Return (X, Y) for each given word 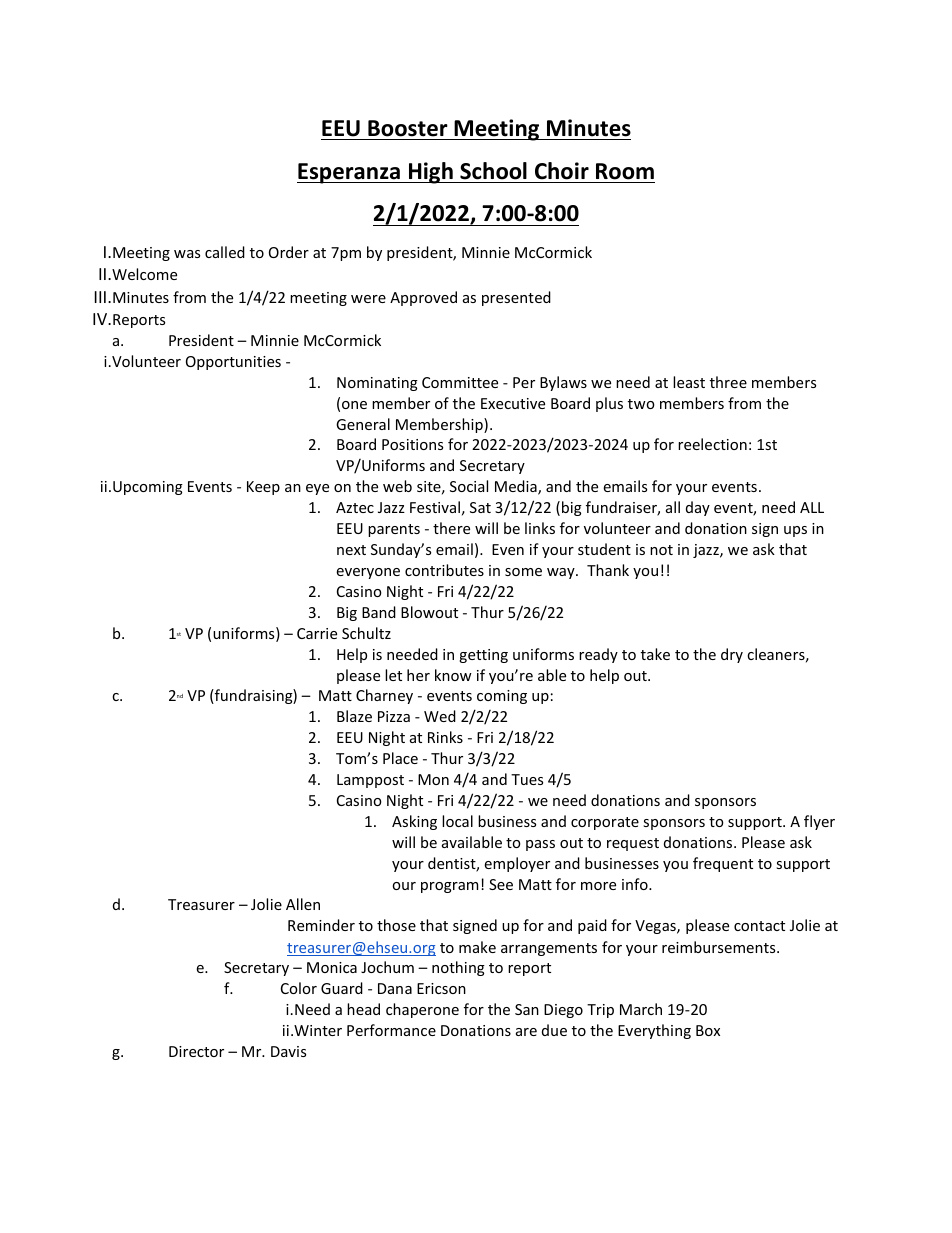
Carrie (317, 633)
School (493, 171)
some (523, 572)
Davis (288, 1051)
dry (732, 655)
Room (625, 171)
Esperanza (349, 173)
